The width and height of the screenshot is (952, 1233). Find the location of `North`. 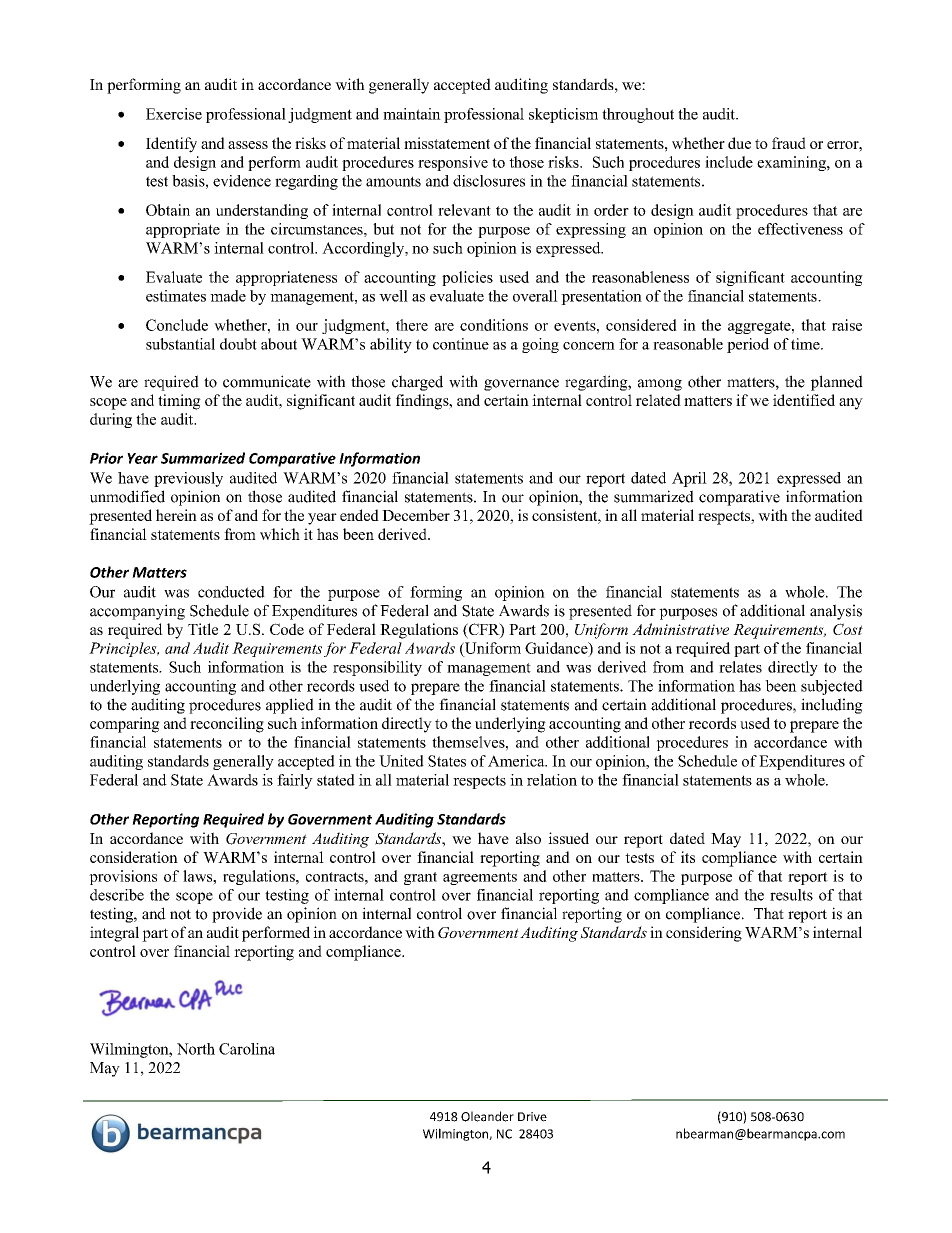

North is located at coordinates (196, 1049).
